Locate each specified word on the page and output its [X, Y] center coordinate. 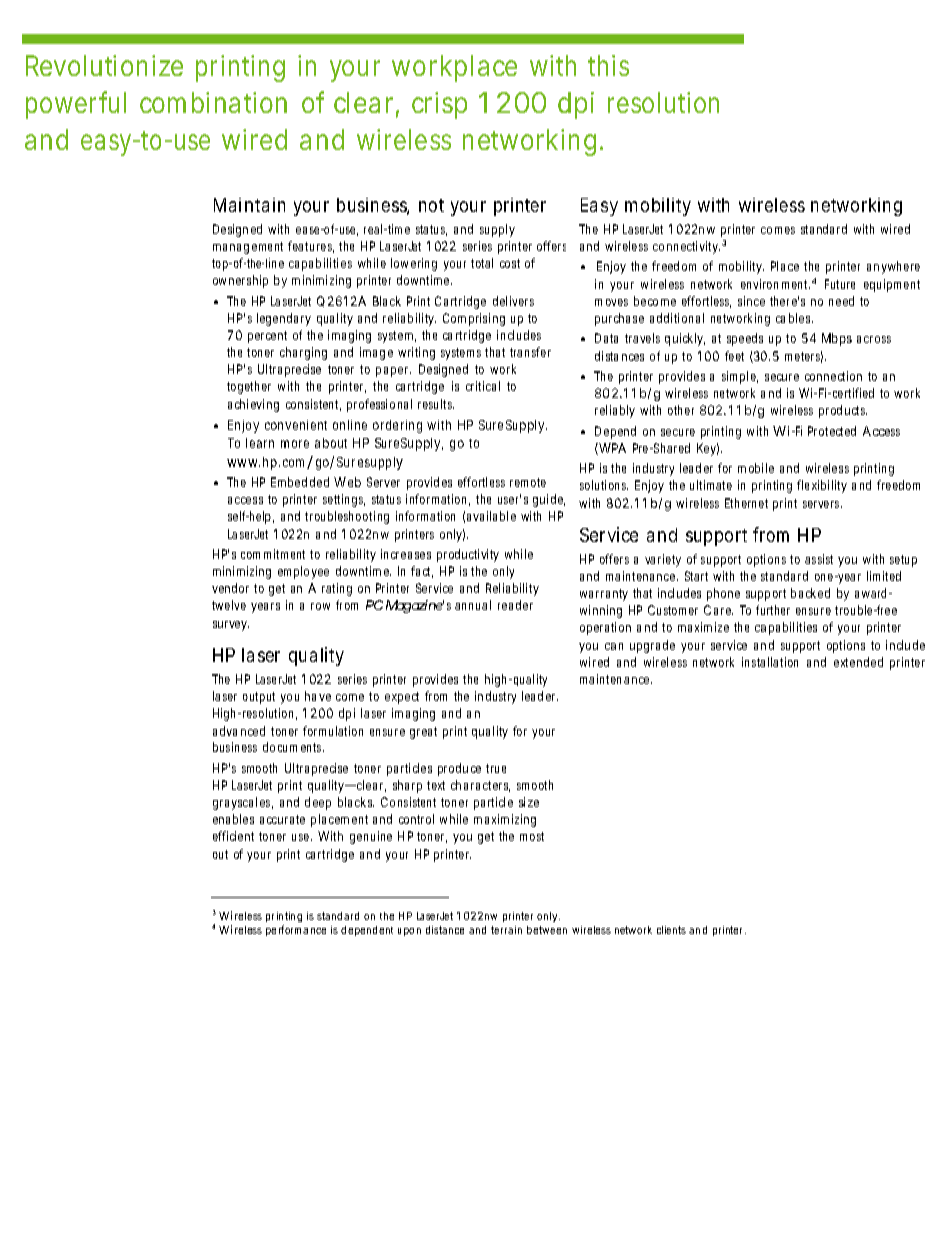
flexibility [822, 486]
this [608, 65]
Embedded [300, 482]
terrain [506, 930]
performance [296, 930]
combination [213, 102]
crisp [439, 105]
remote [528, 482]
